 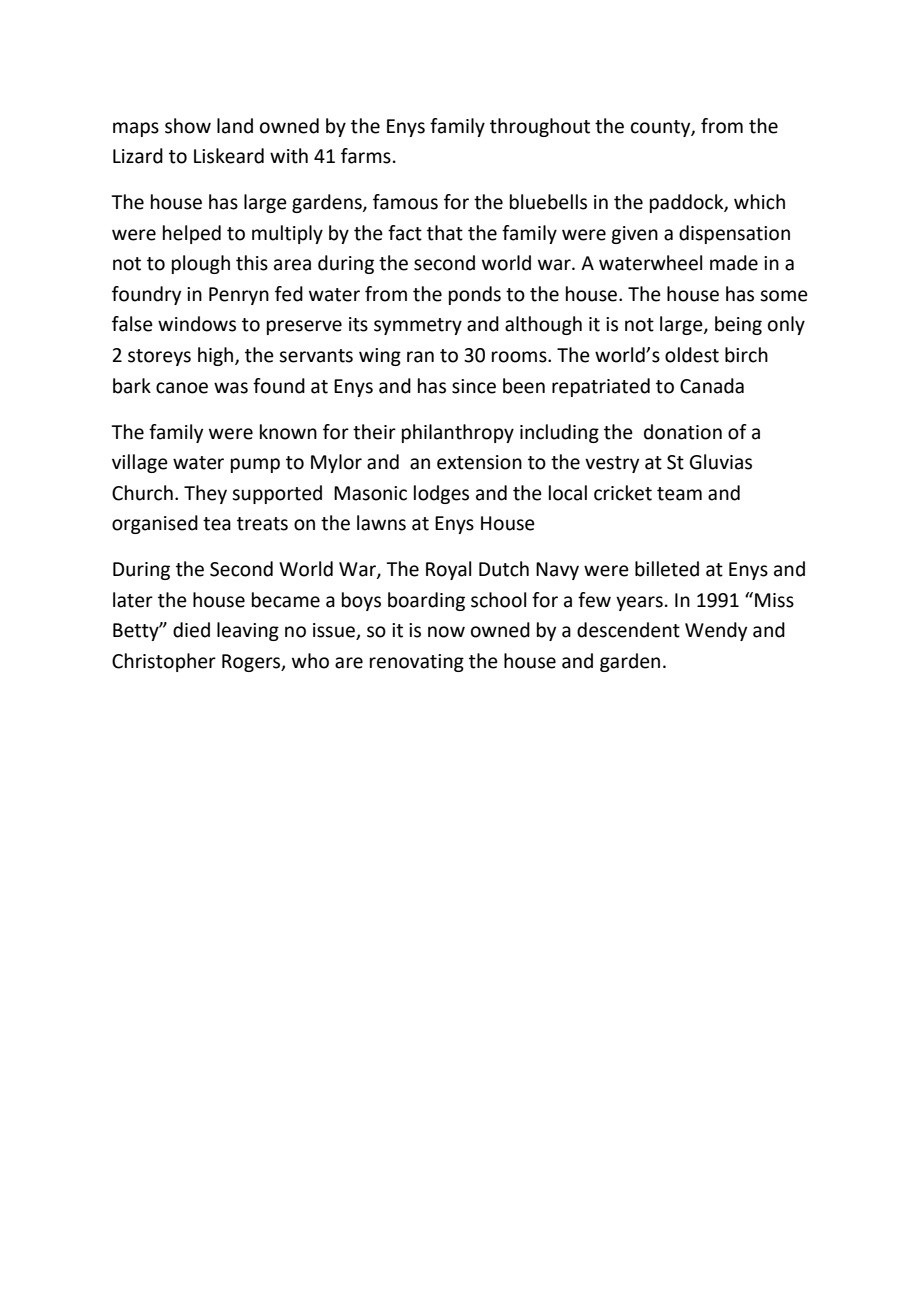 I want to click on show, so click(x=188, y=126).
